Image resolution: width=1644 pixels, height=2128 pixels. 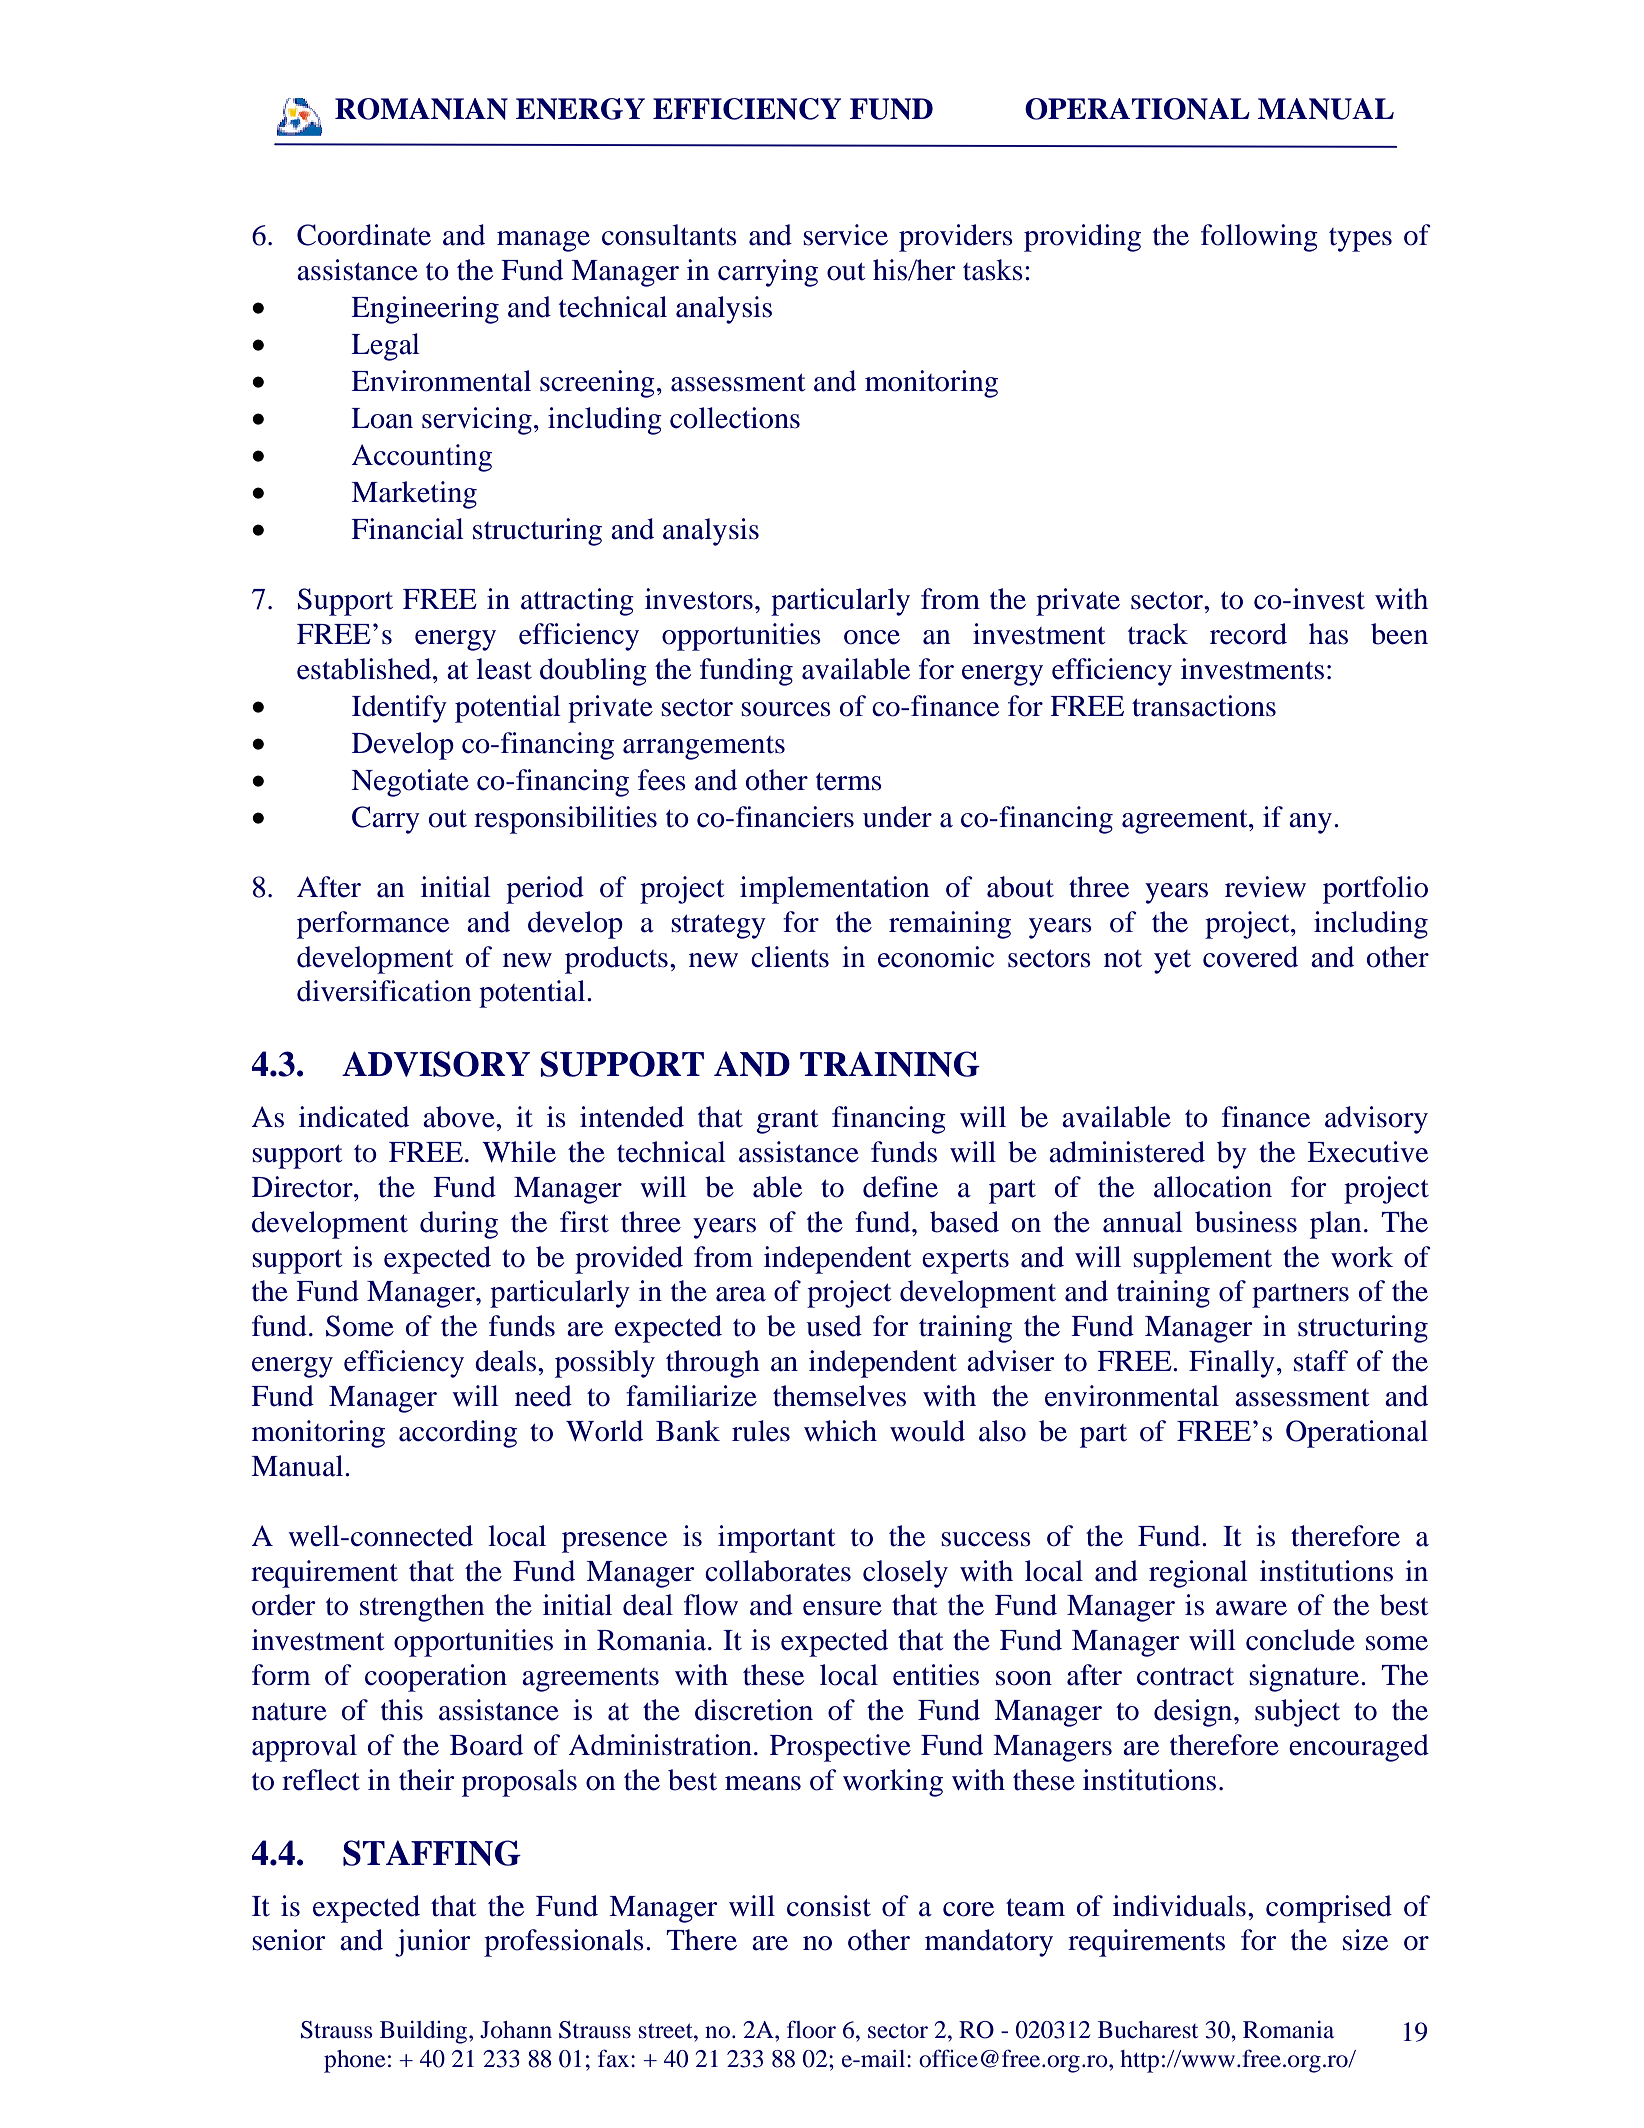 I want to click on Bucharest, so click(x=1148, y=2030).
